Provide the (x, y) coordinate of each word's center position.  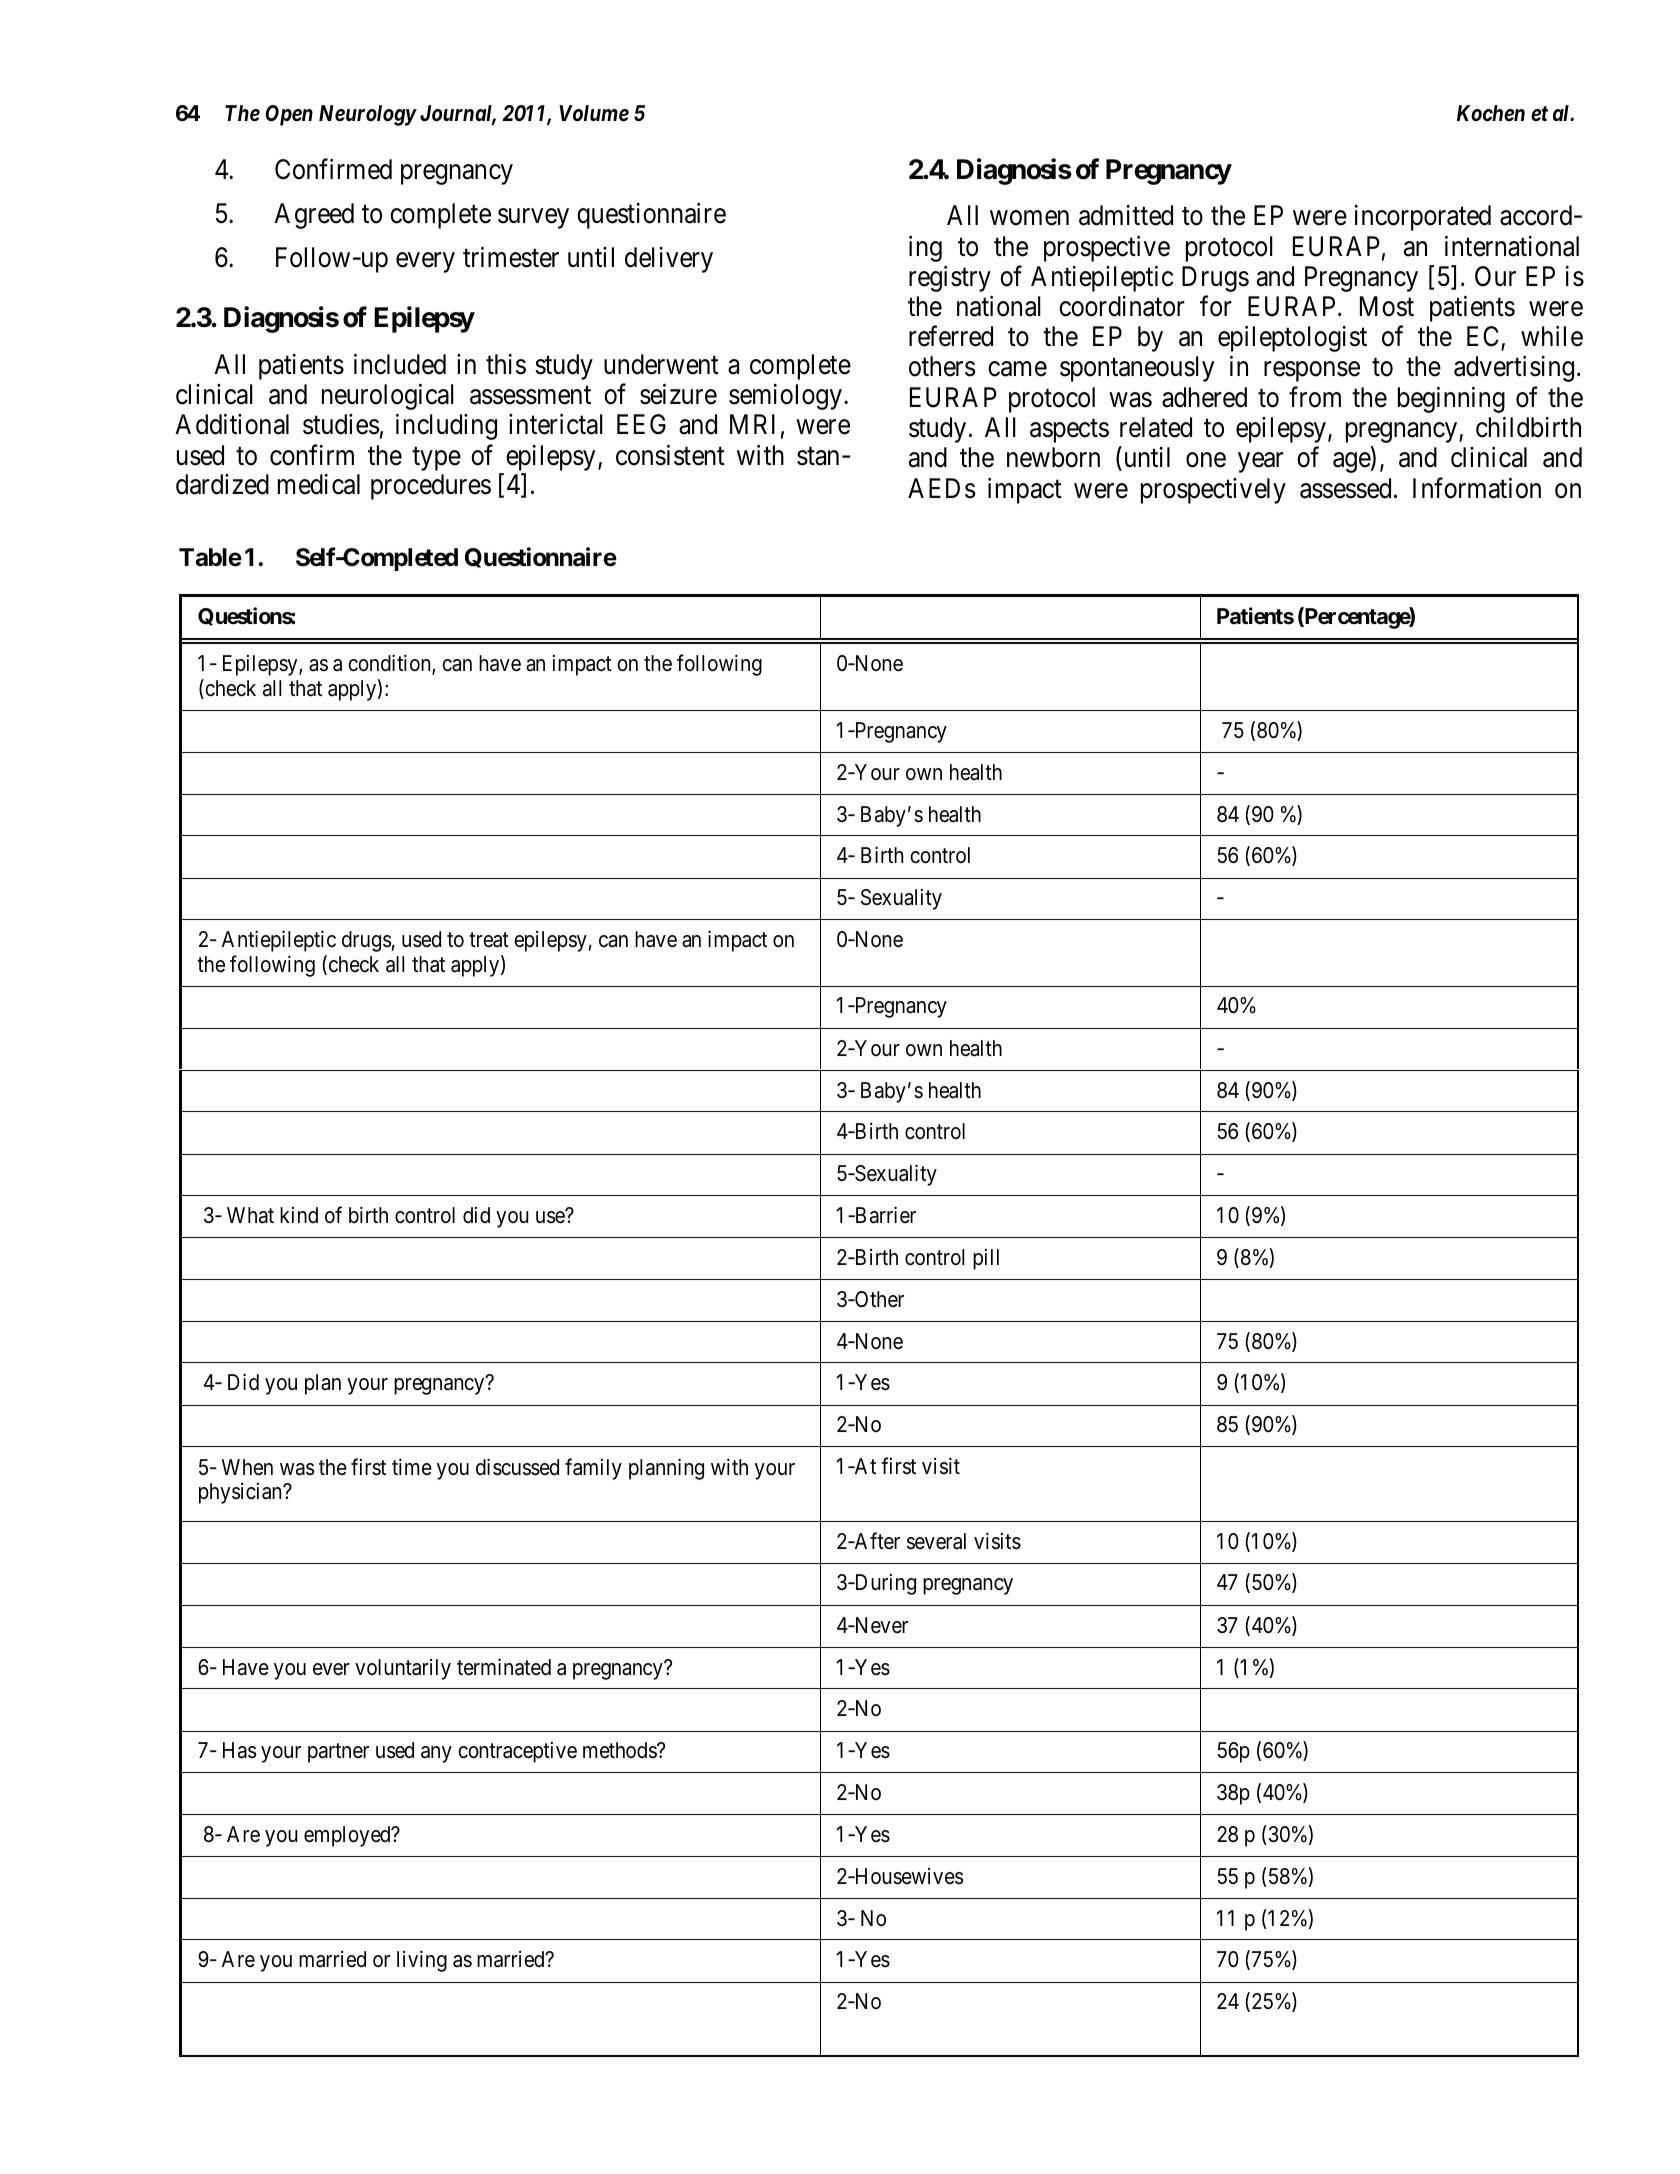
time (412, 1466)
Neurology (367, 115)
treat (489, 940)
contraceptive (517, 1752)
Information (1477, 488)
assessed (1345, 488)
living (422, 1961)
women (1029, 218)
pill (986, 1259)
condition (390, 665)
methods (620, 1750)
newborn (1053, 457)
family (593, 1469)
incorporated (1423, 218)
